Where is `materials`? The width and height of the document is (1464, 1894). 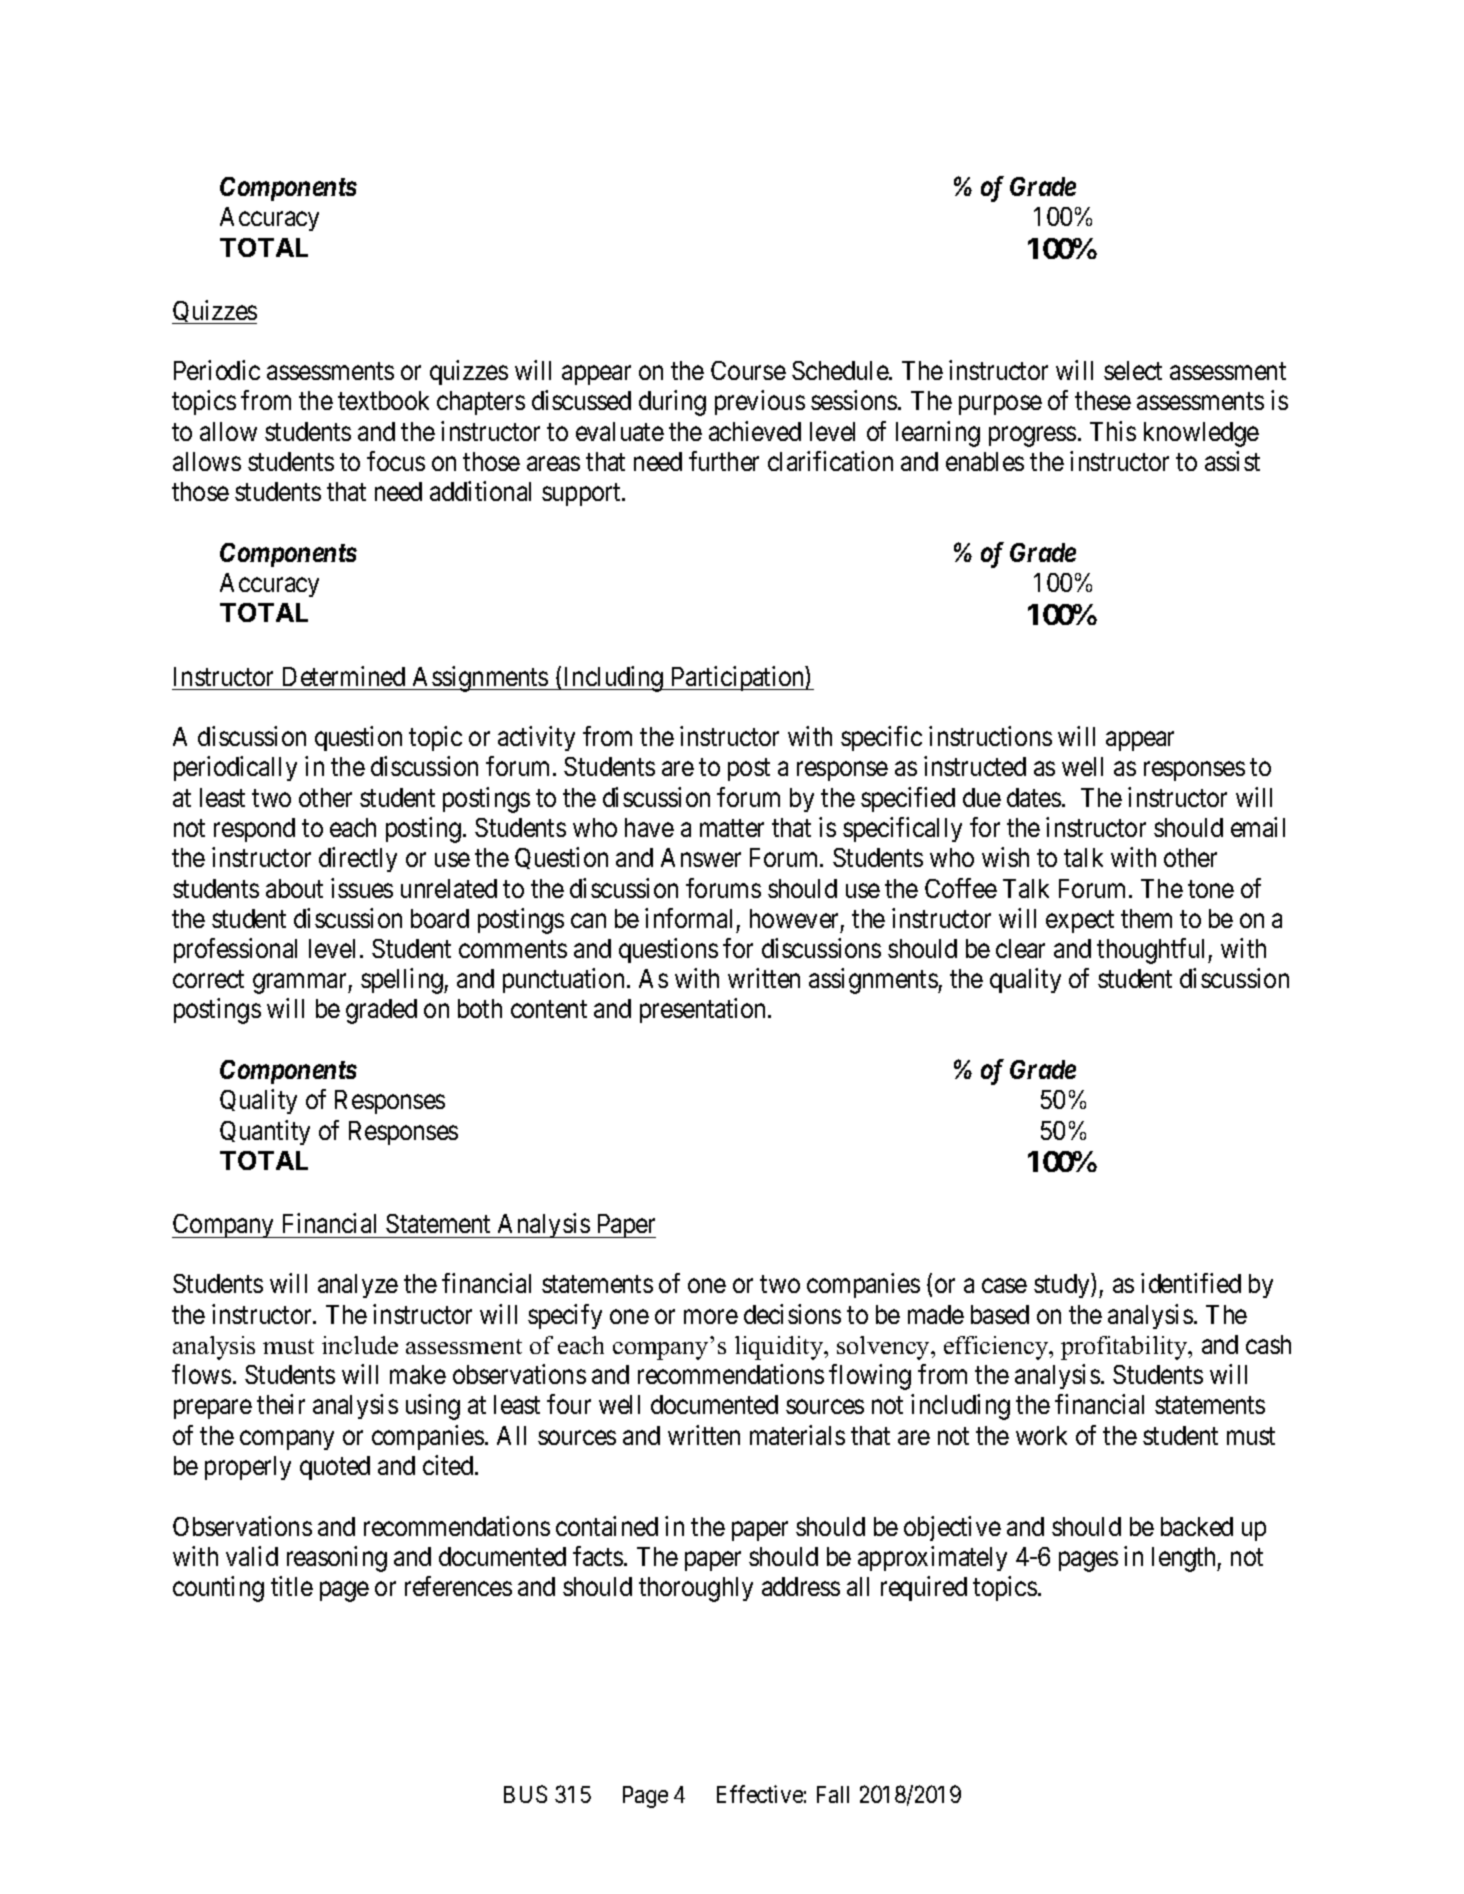 materials is located at coordinates (797, 1435).
